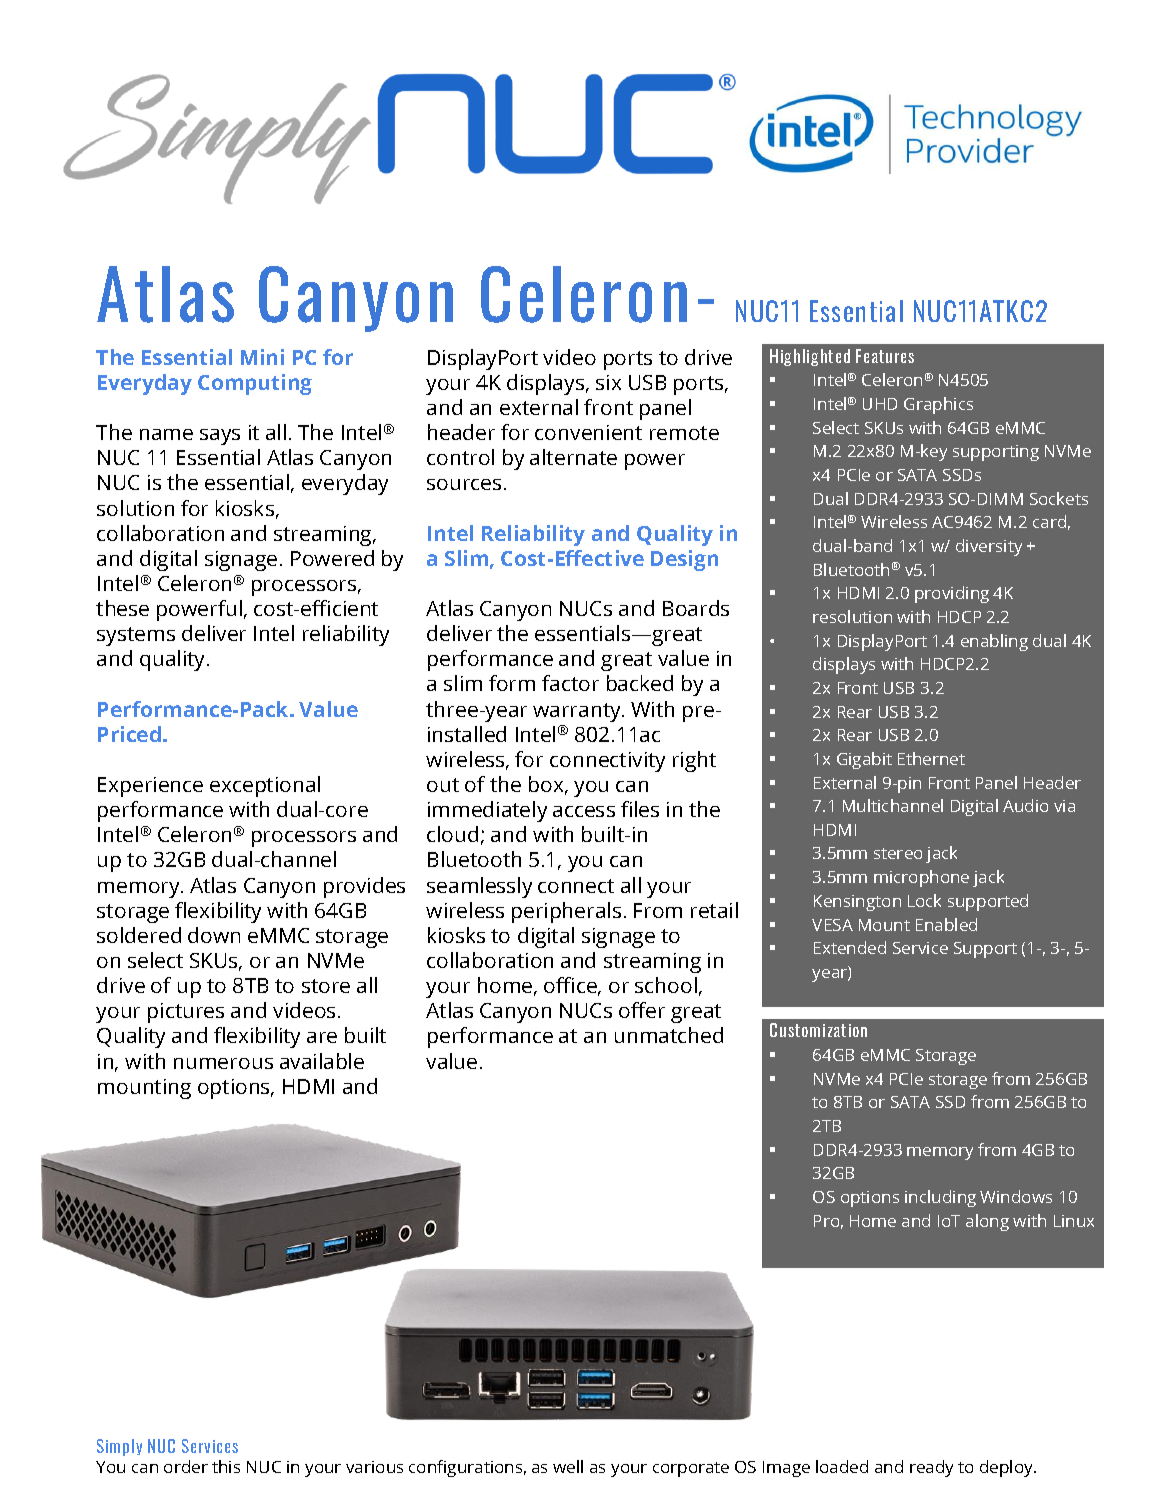  I want to click on ready, so click(931, 1468).
